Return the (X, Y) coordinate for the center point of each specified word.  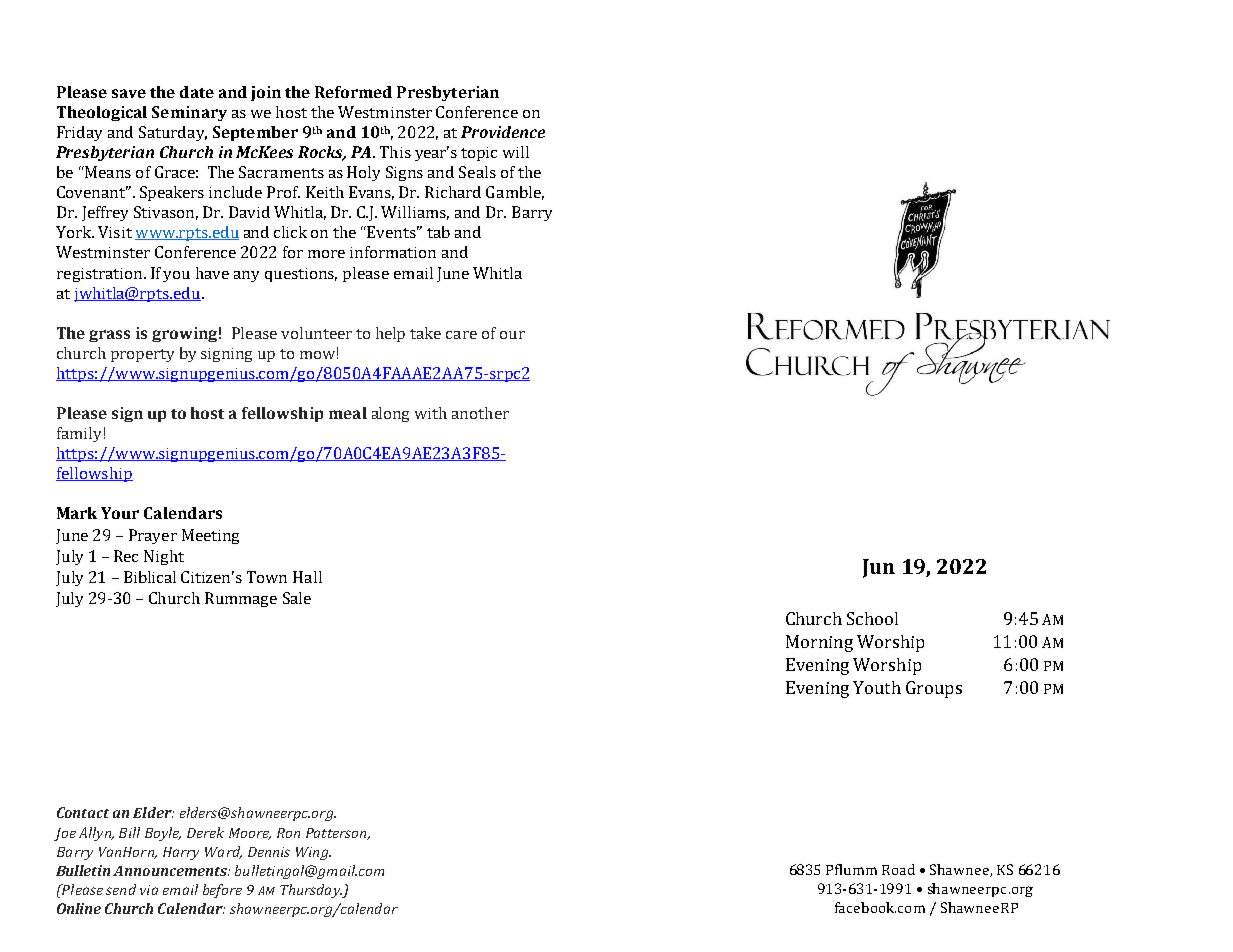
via (149, 890)
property (142, 355)
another (480, 413)
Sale (297, 598)
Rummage (241, 599)
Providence (503, 132)
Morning (819, 643)
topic (479, 154)
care (461, 335)
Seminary (189, 113)
